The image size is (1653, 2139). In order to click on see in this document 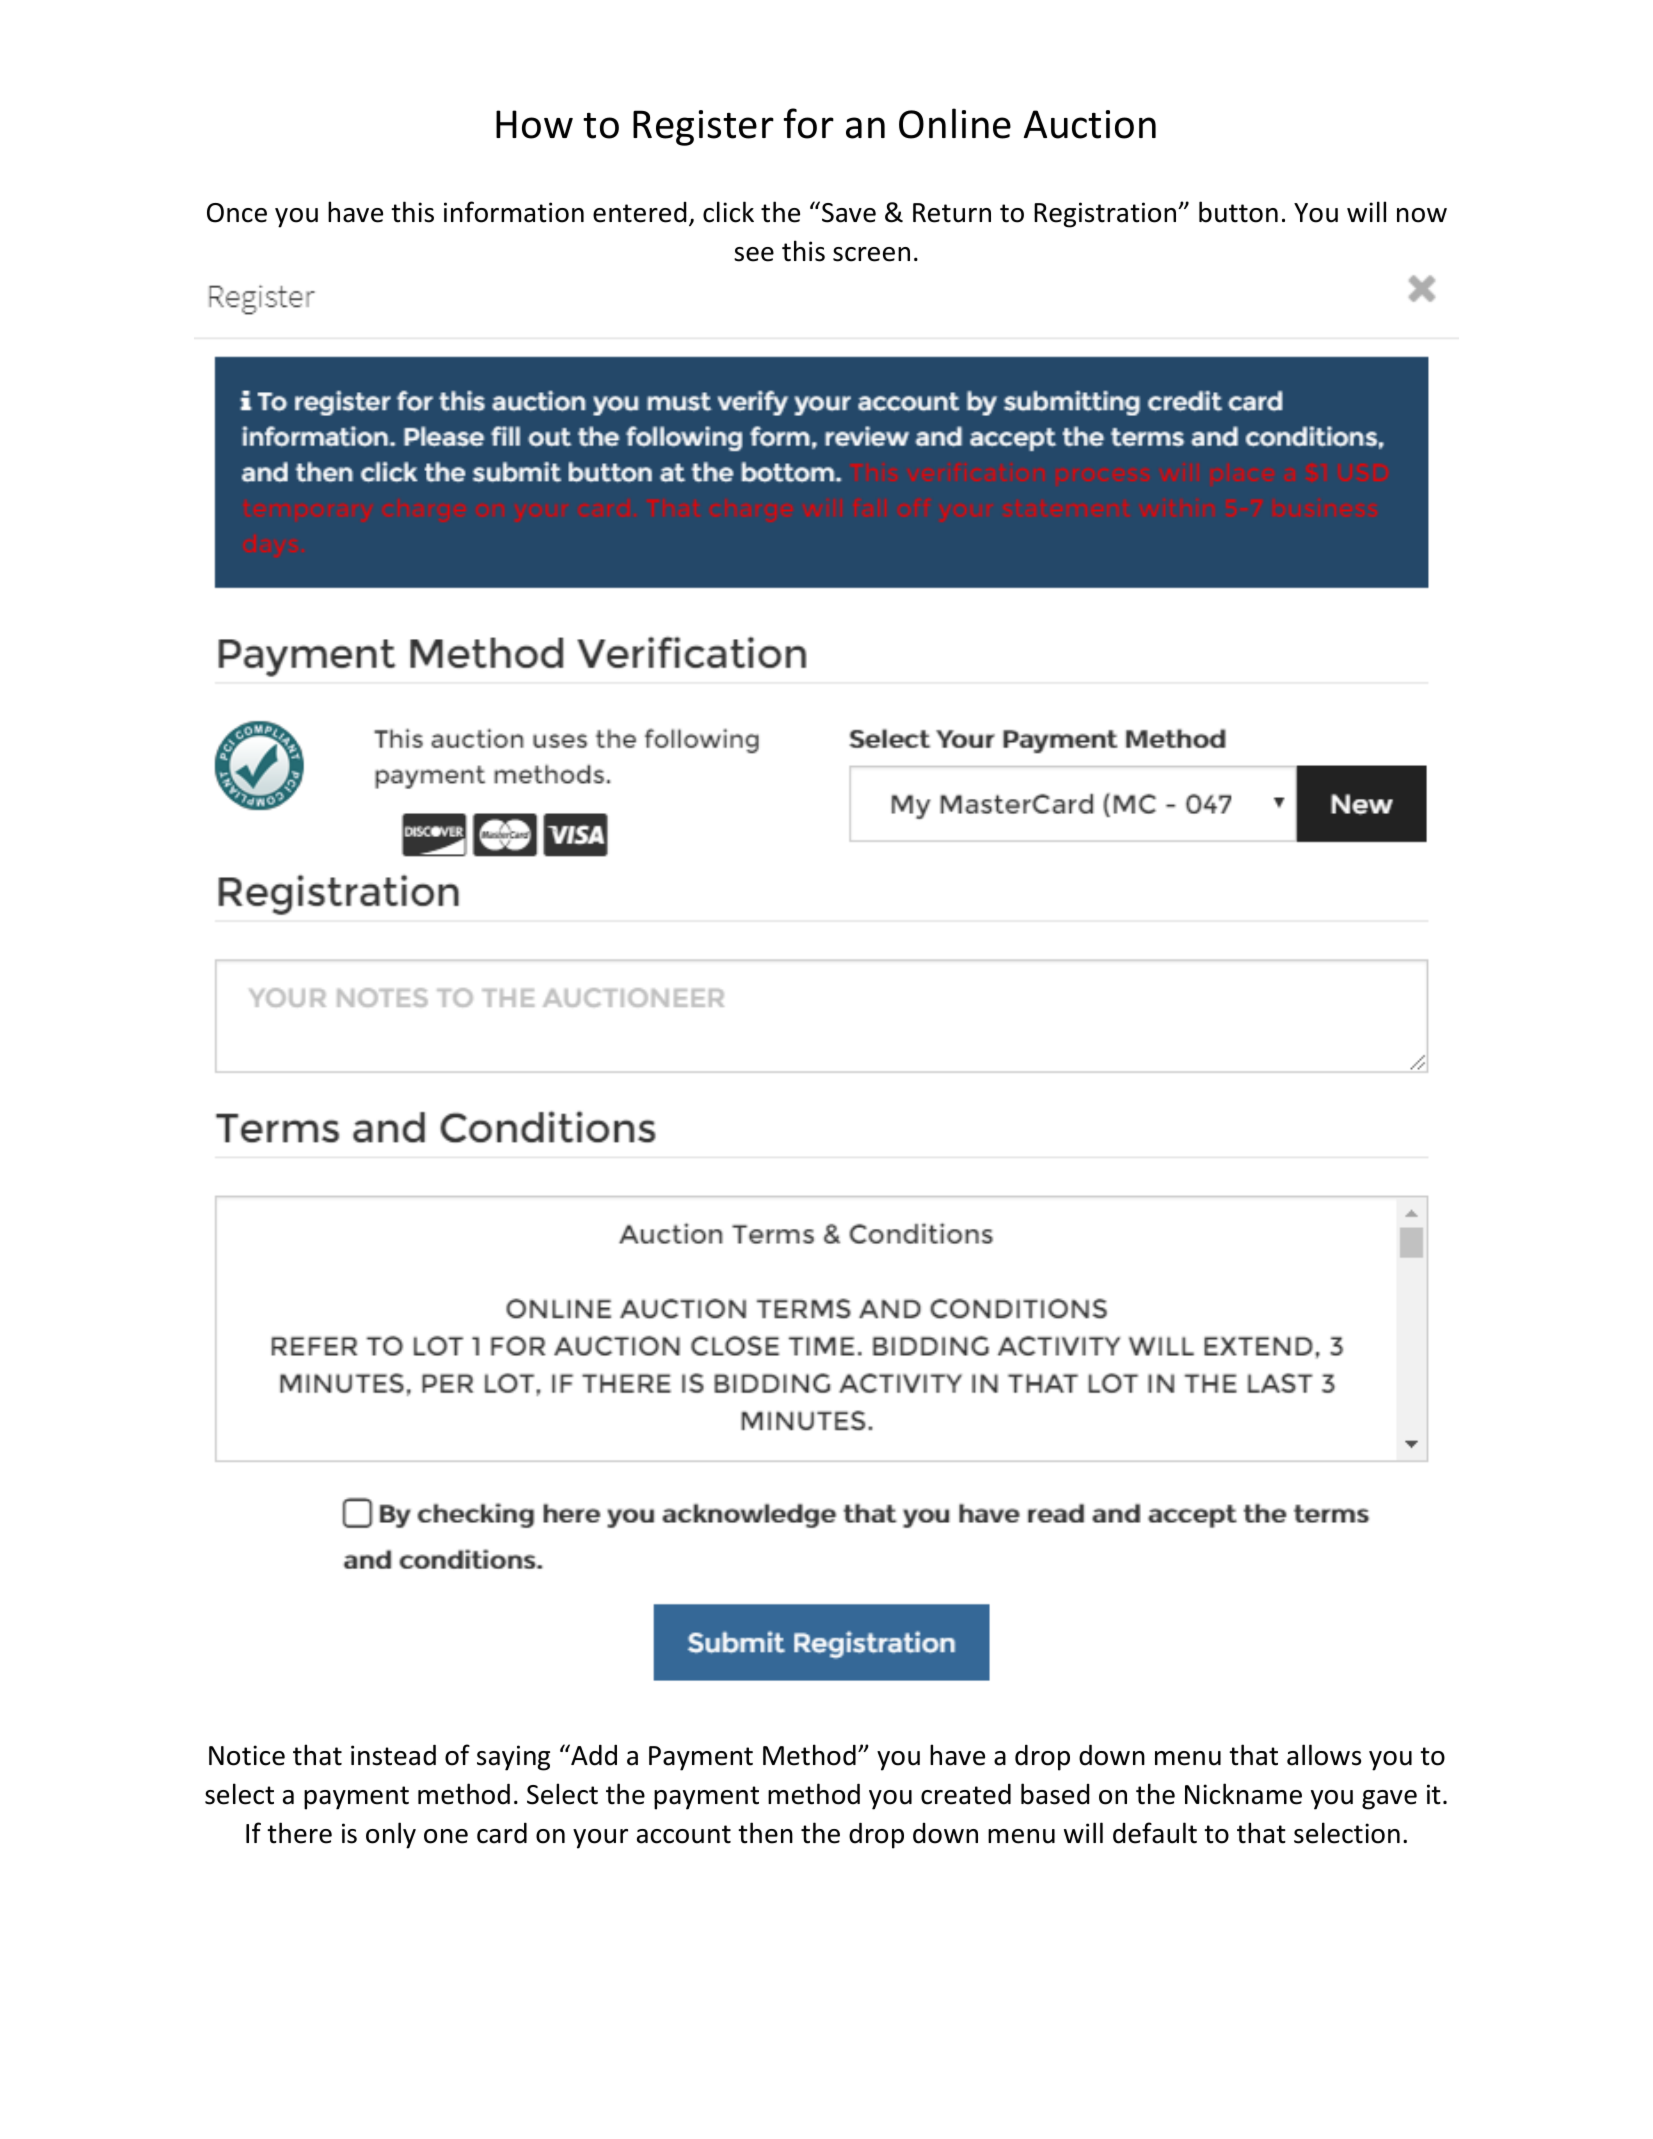, I will do `click(754, 254)`.
